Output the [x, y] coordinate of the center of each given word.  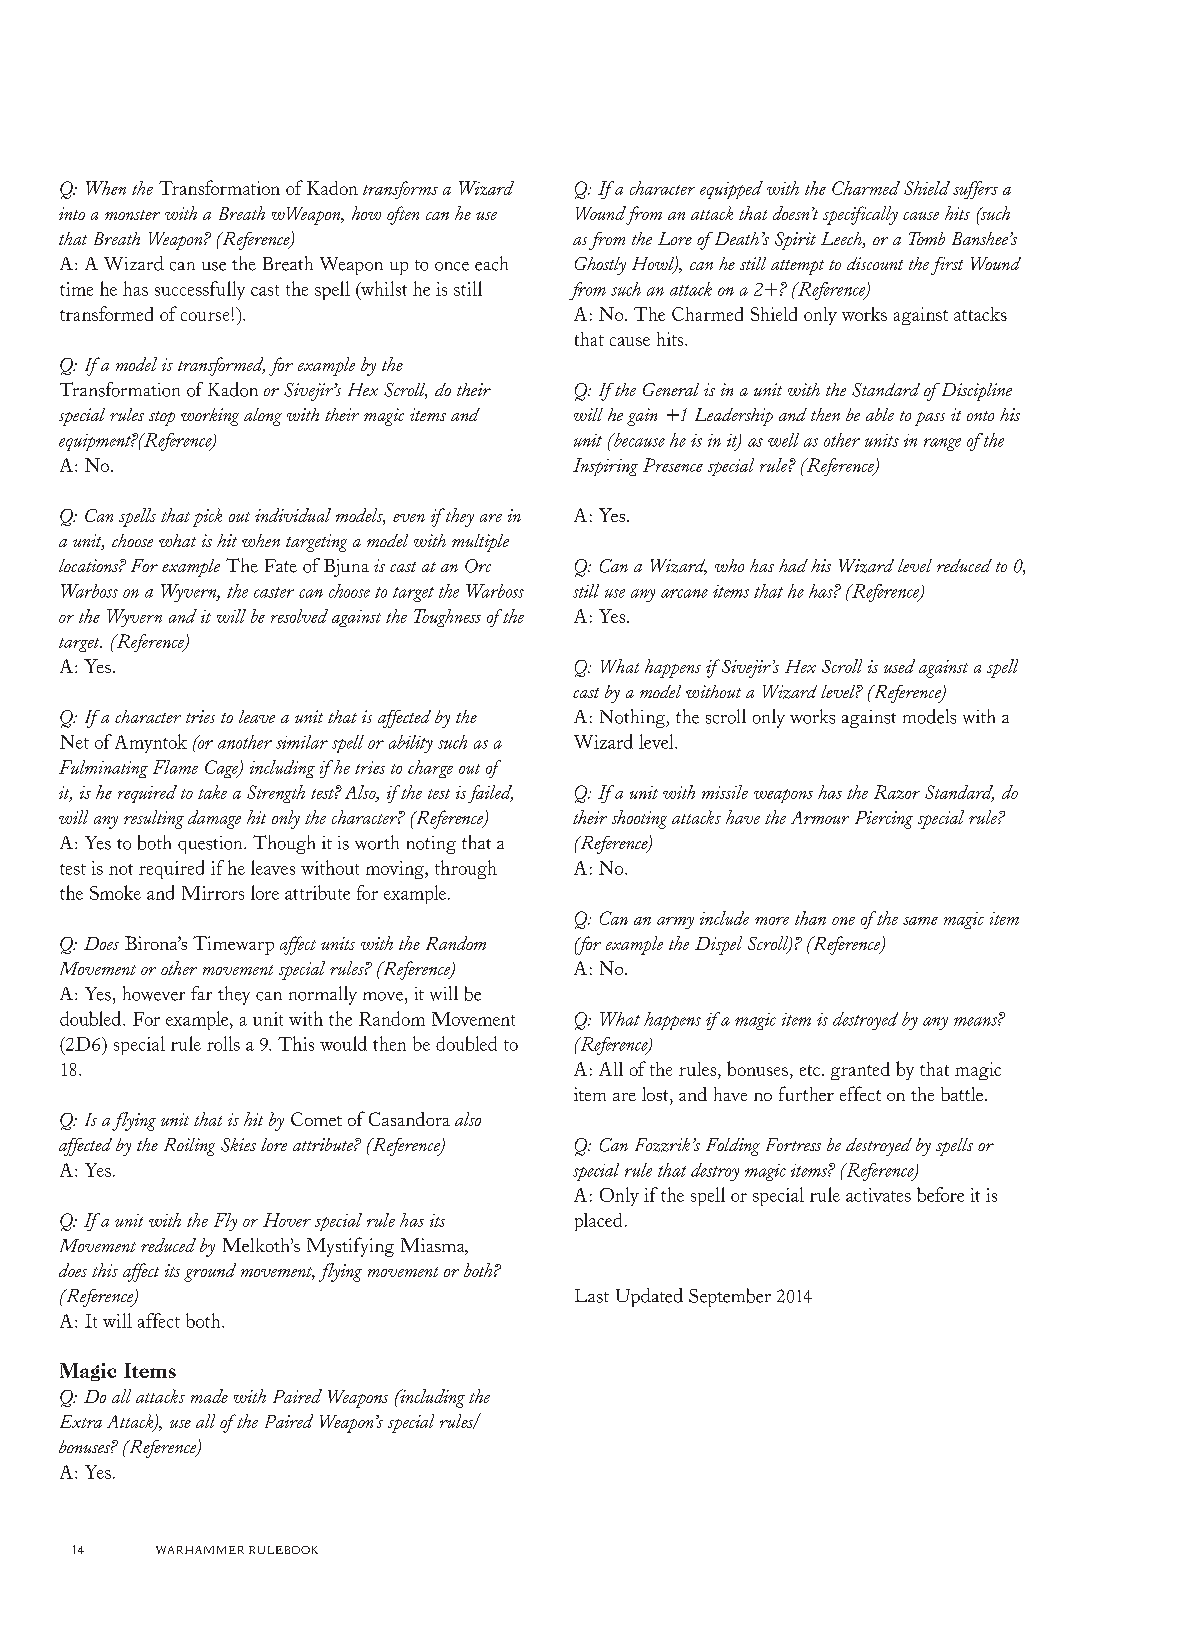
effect [860, 1093]
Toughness [447, 618]
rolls [223, 1043]
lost [656, 1094]
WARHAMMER [200, 1550]
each [491, 263]
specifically [860, 215]
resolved [299, 616]
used [899, 666]
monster [132, 215]
